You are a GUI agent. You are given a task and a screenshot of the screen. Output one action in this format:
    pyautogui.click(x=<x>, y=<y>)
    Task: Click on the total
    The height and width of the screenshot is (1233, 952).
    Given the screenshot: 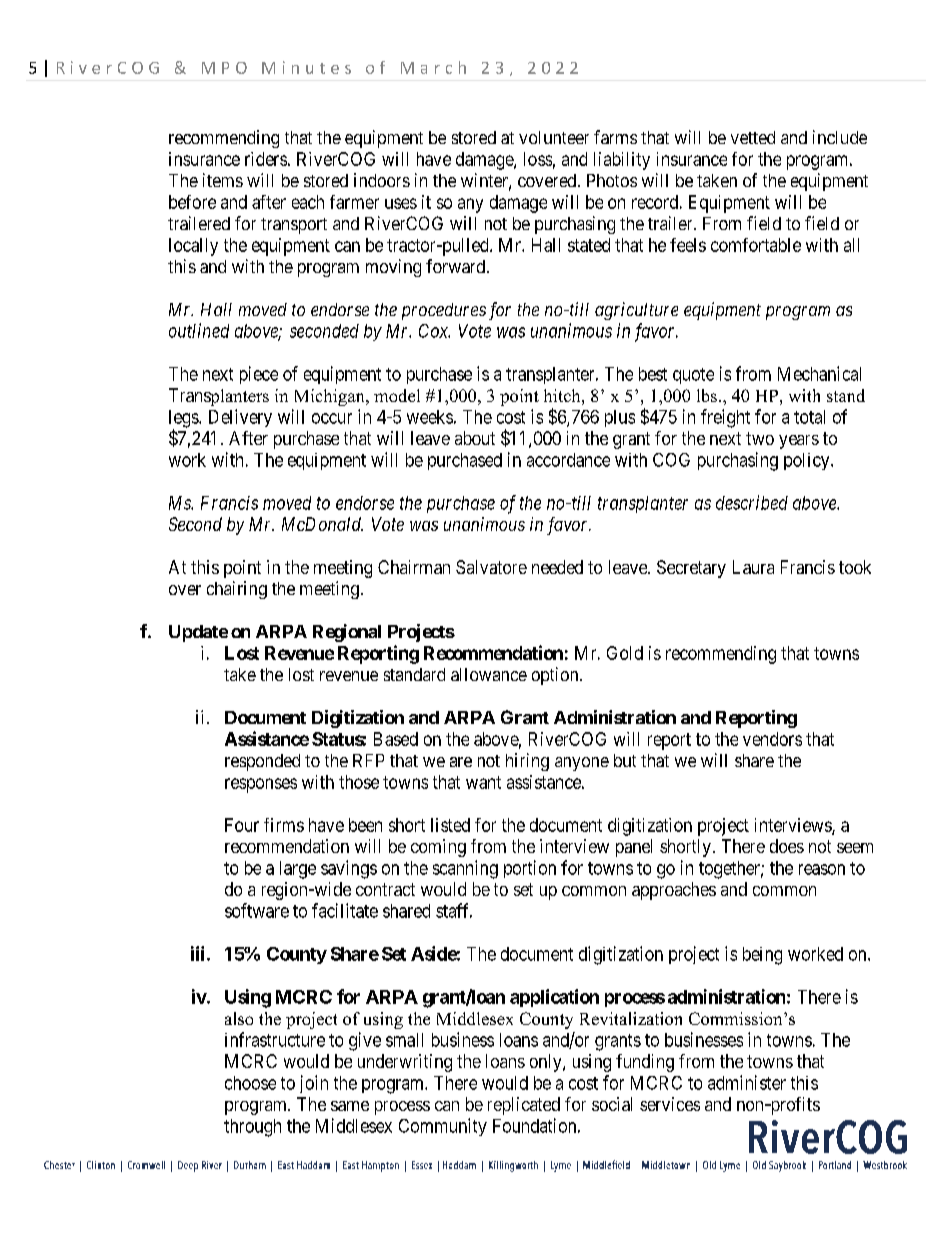 What is the action you would take?
    pyautogui.click(x=809, y=417)
